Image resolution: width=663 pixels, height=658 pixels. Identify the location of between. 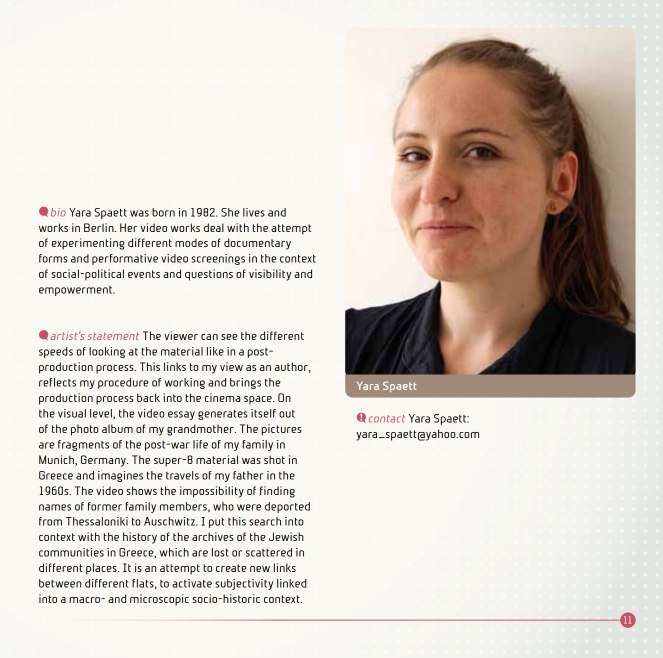
(60, 583).
